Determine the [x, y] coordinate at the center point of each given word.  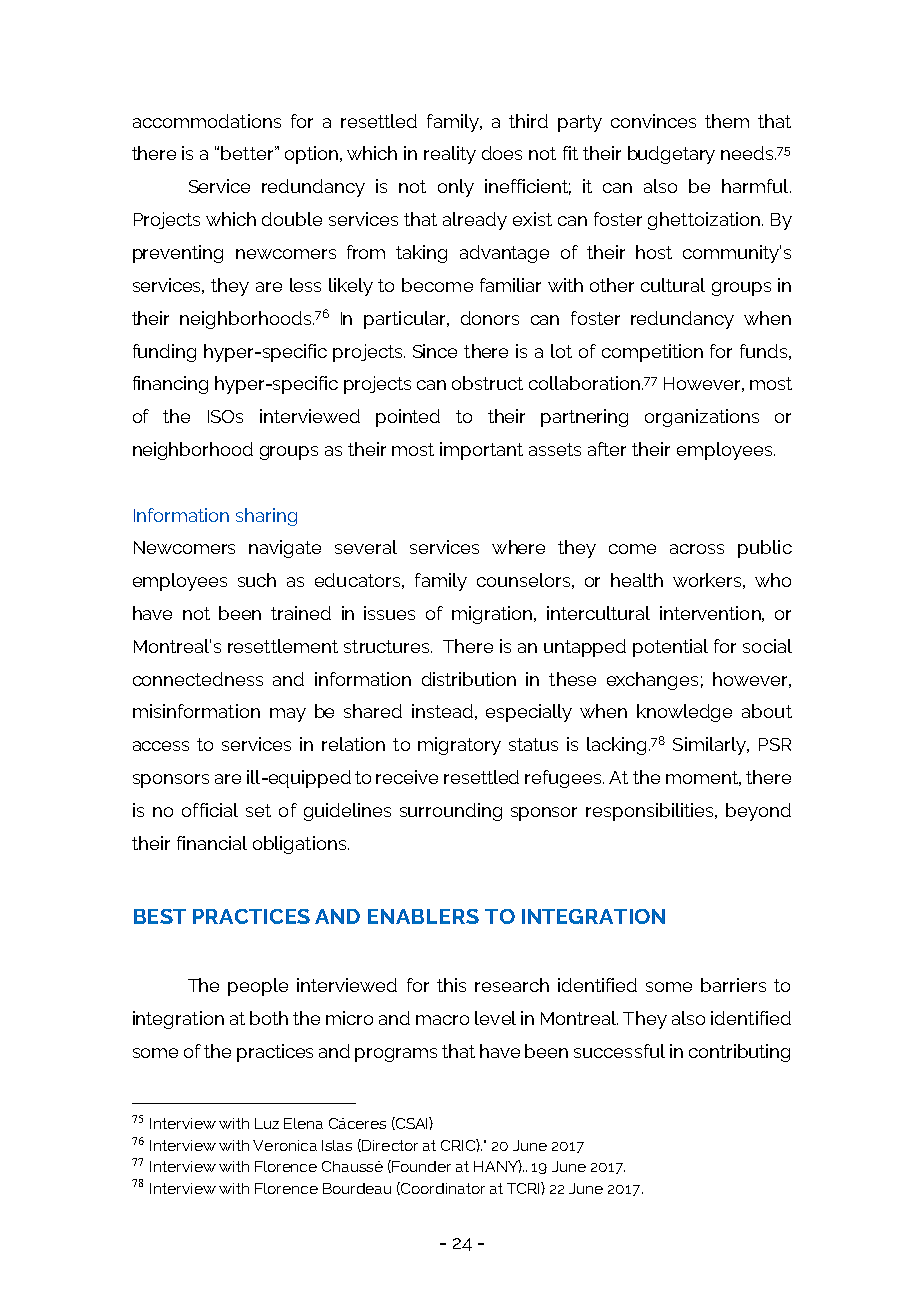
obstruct [487, 383]
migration [493, 615]
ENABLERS [423, 916]
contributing [739, 1053]
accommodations [207, 121]
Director [389, 1145]
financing [170, 385]
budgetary [671, 155]
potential [670, 648]
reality [450, 155]
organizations [702, 418]
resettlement [283, 646]
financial [212, 843]
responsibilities [651, 812]
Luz [267, 1123]
